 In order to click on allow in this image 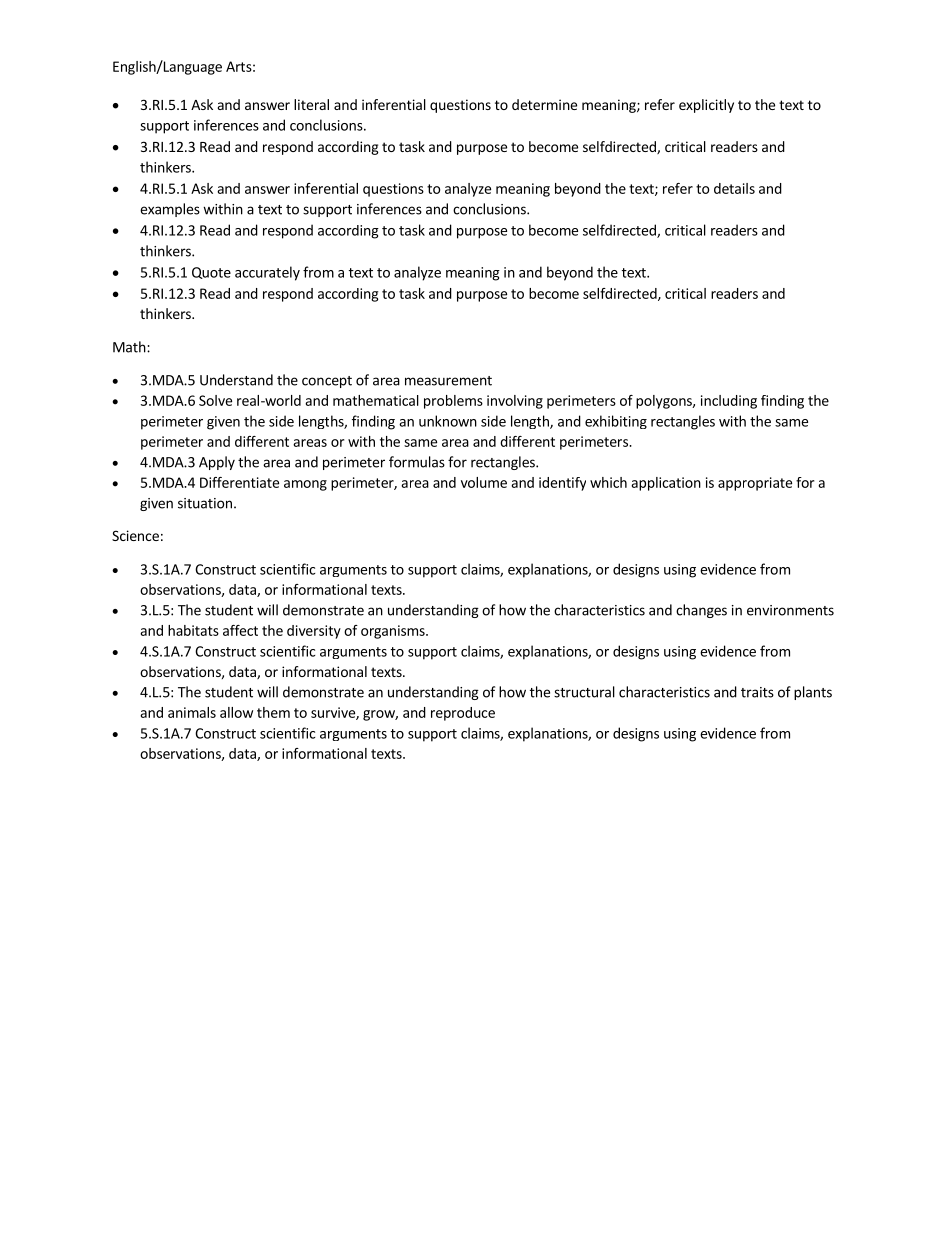, I will do `click(236, 712)`.
